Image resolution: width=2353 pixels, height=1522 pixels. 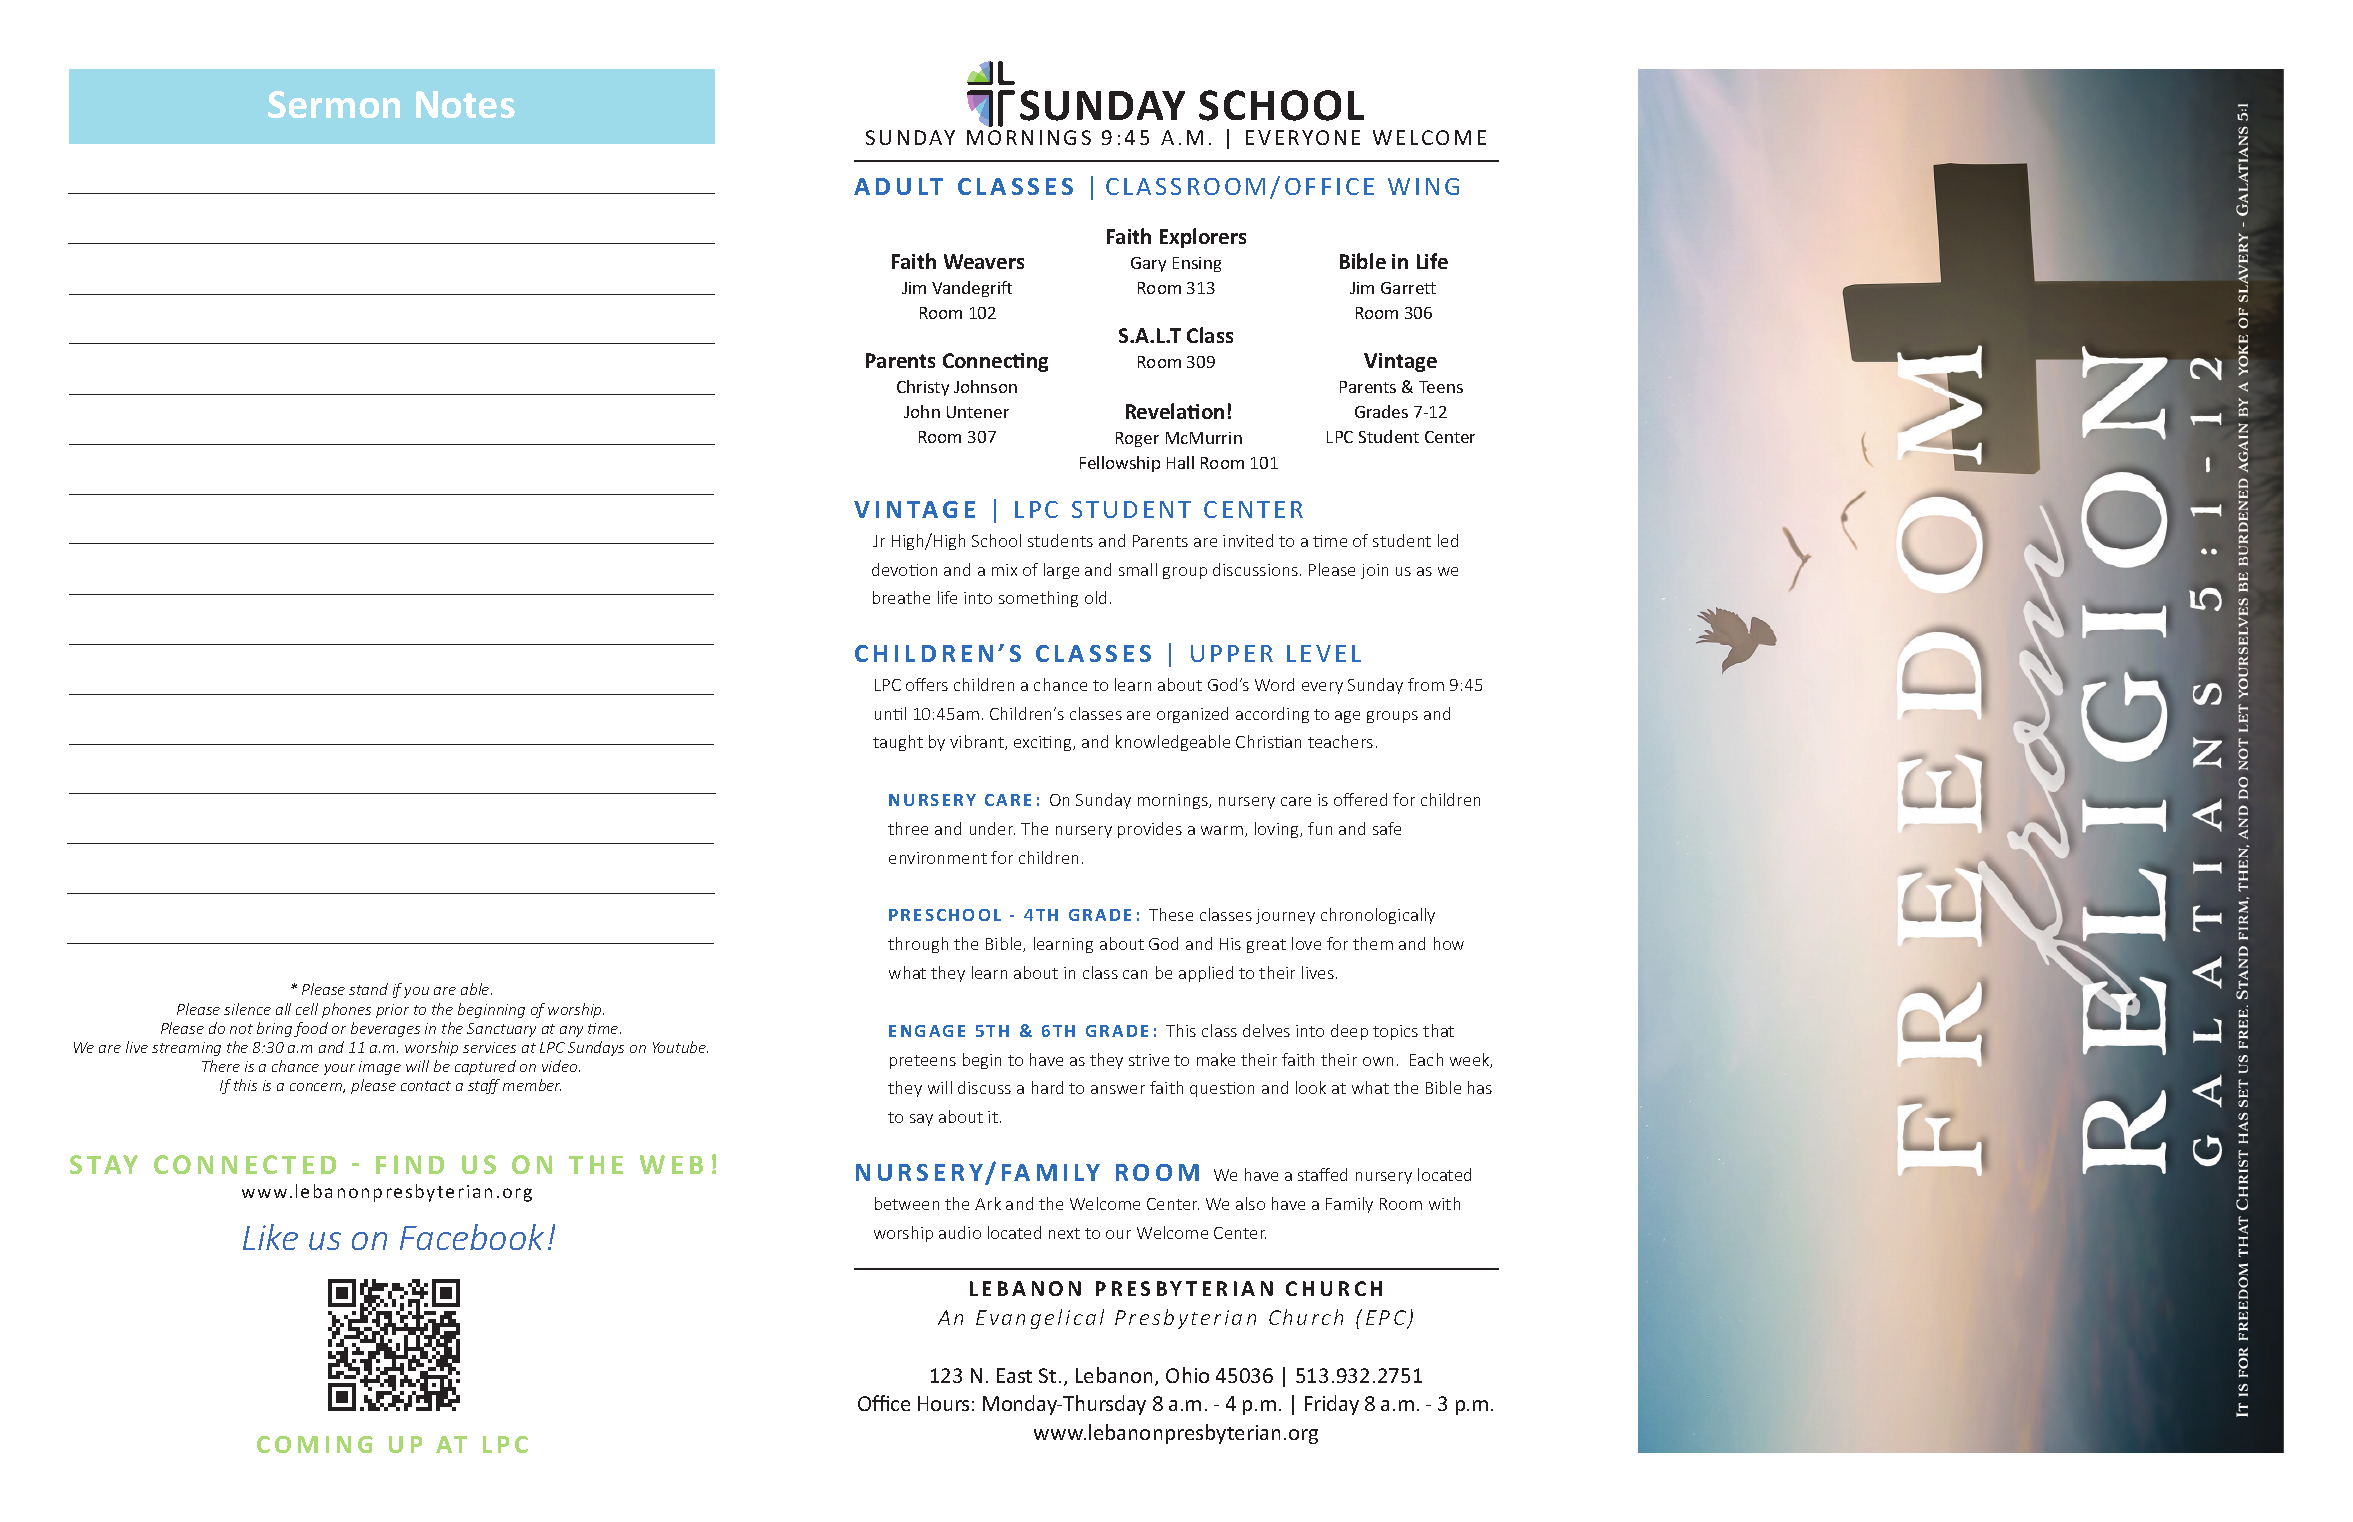 What do you see at coordinates (984, 261) in the image?
I see `Weavers` at bounding box center [984, 261].
